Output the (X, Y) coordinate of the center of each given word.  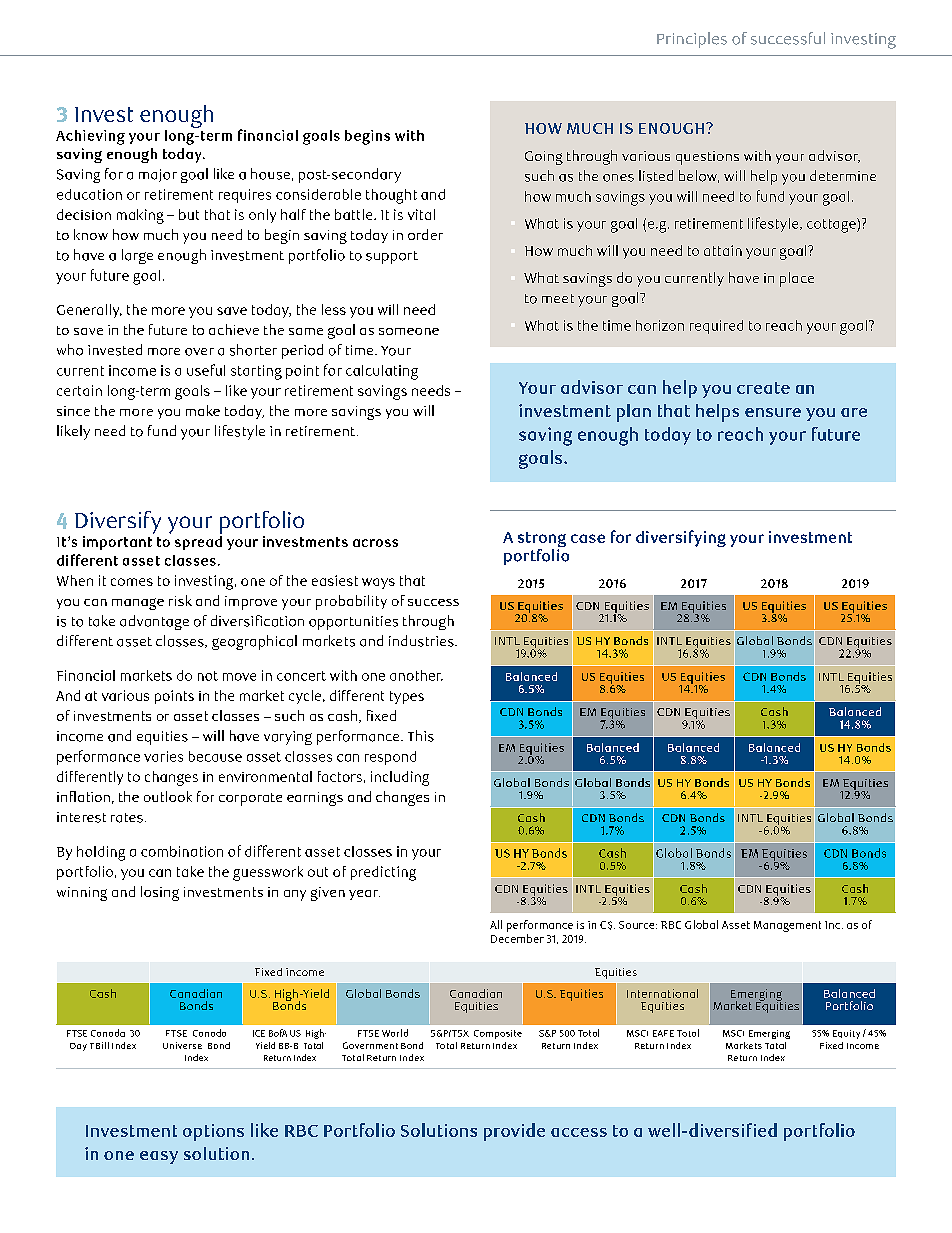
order (425, 234)
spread (198, 541)
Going (544, 158)
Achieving (90, 137)
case (588, 538)
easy (159, 1157)
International (662, 993)
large (137, 256)
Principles (692, 40)
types (407, 697)
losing (160, 893)
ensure (773, 412)
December (517, 938)
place (797, 279)
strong (542, 541)
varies (163, 756)
